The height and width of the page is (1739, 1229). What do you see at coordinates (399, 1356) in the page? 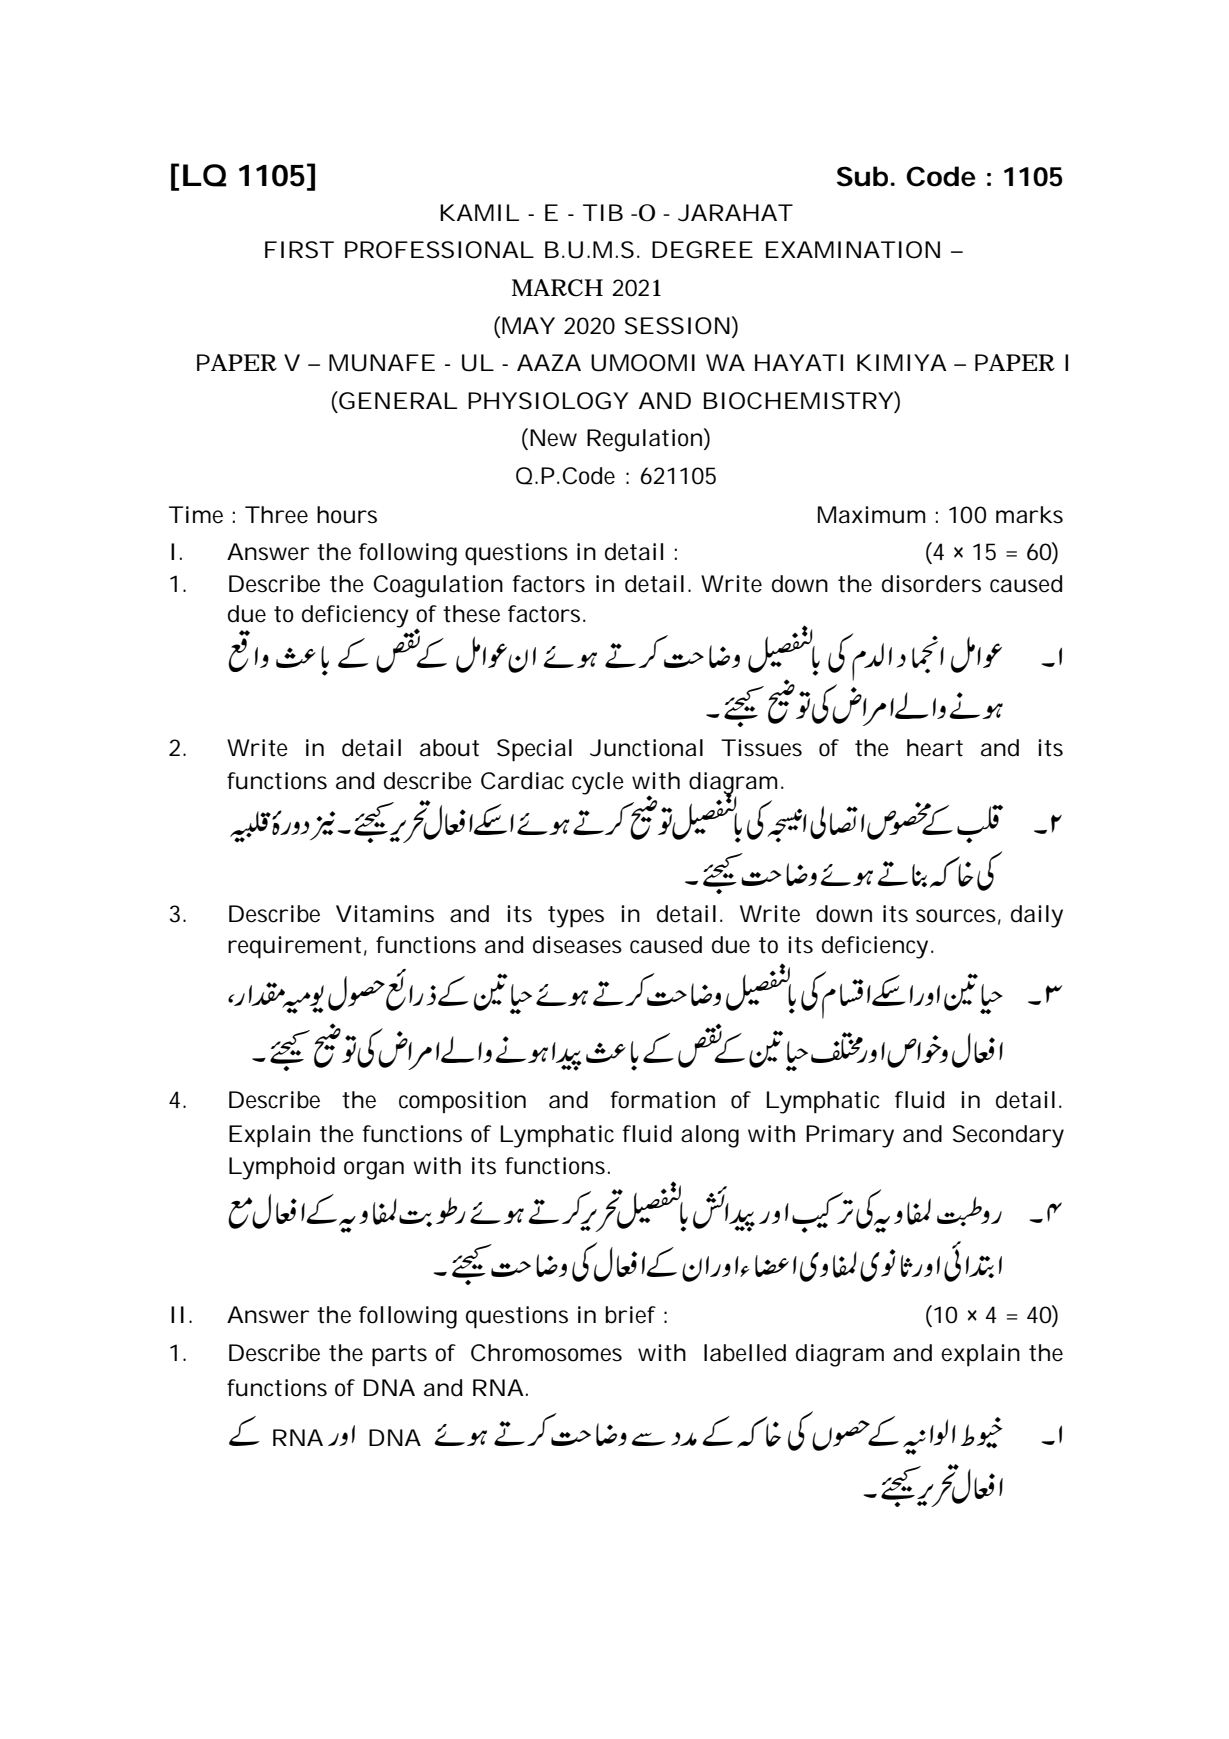
I see `parts` at bounding box center [399, 1356].
